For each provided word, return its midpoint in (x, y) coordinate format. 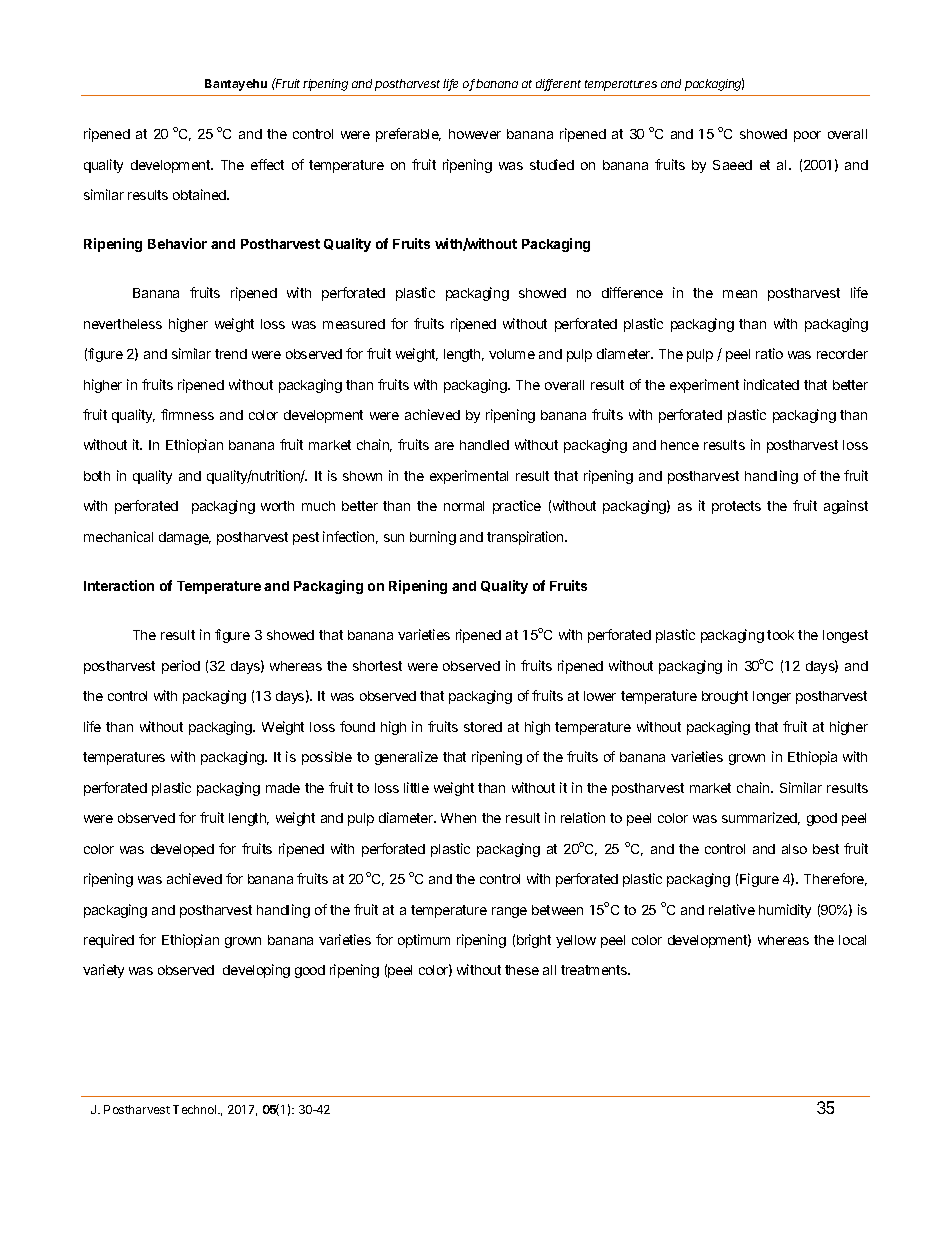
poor (807, 136)
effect (267, 164)
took (780, 635)
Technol (196, 1109)
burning (433, 538)
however (475, 134)
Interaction (119, 585)
